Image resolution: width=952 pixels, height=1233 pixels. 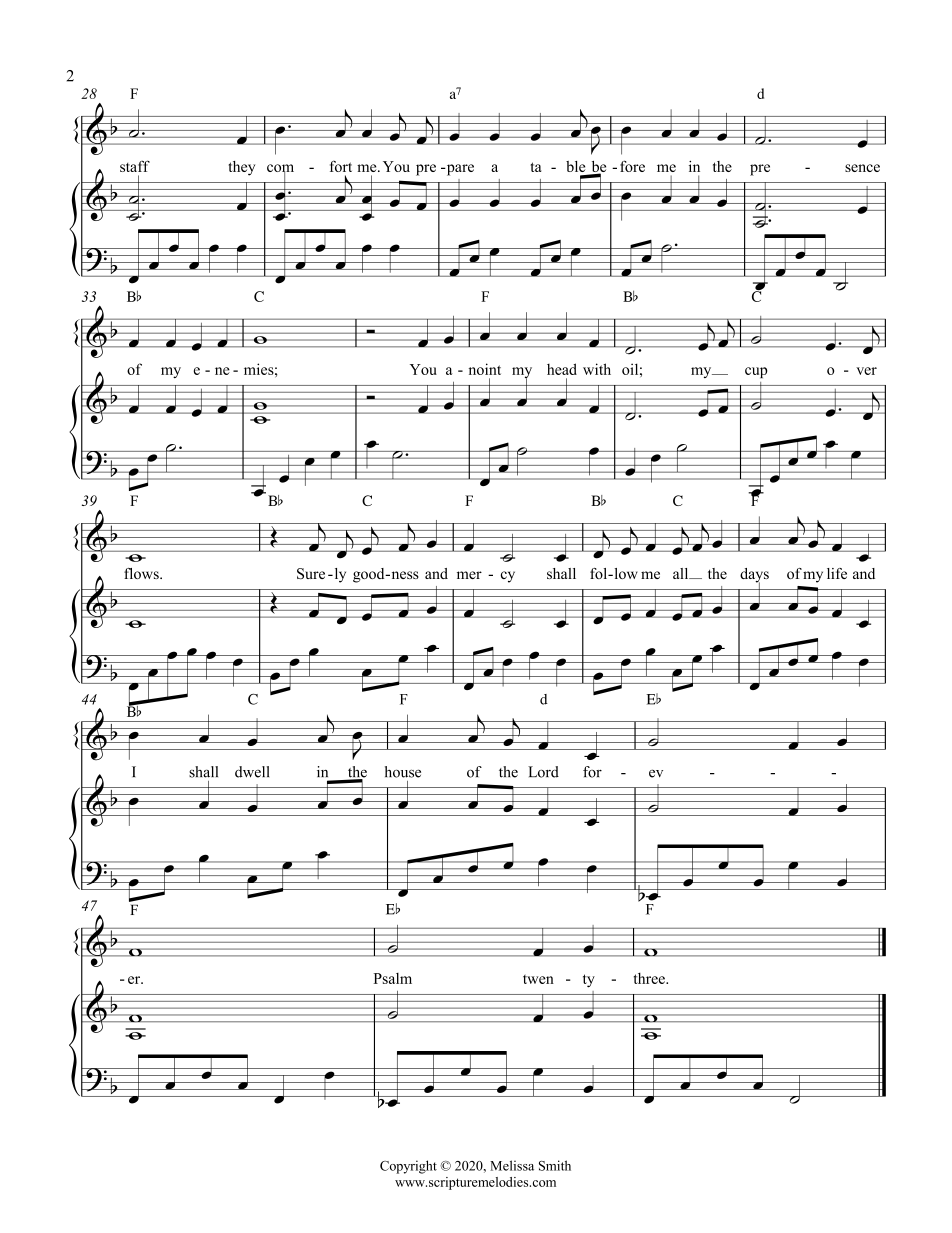 I want to click on Copyright, so click(x=408, y=1167).
